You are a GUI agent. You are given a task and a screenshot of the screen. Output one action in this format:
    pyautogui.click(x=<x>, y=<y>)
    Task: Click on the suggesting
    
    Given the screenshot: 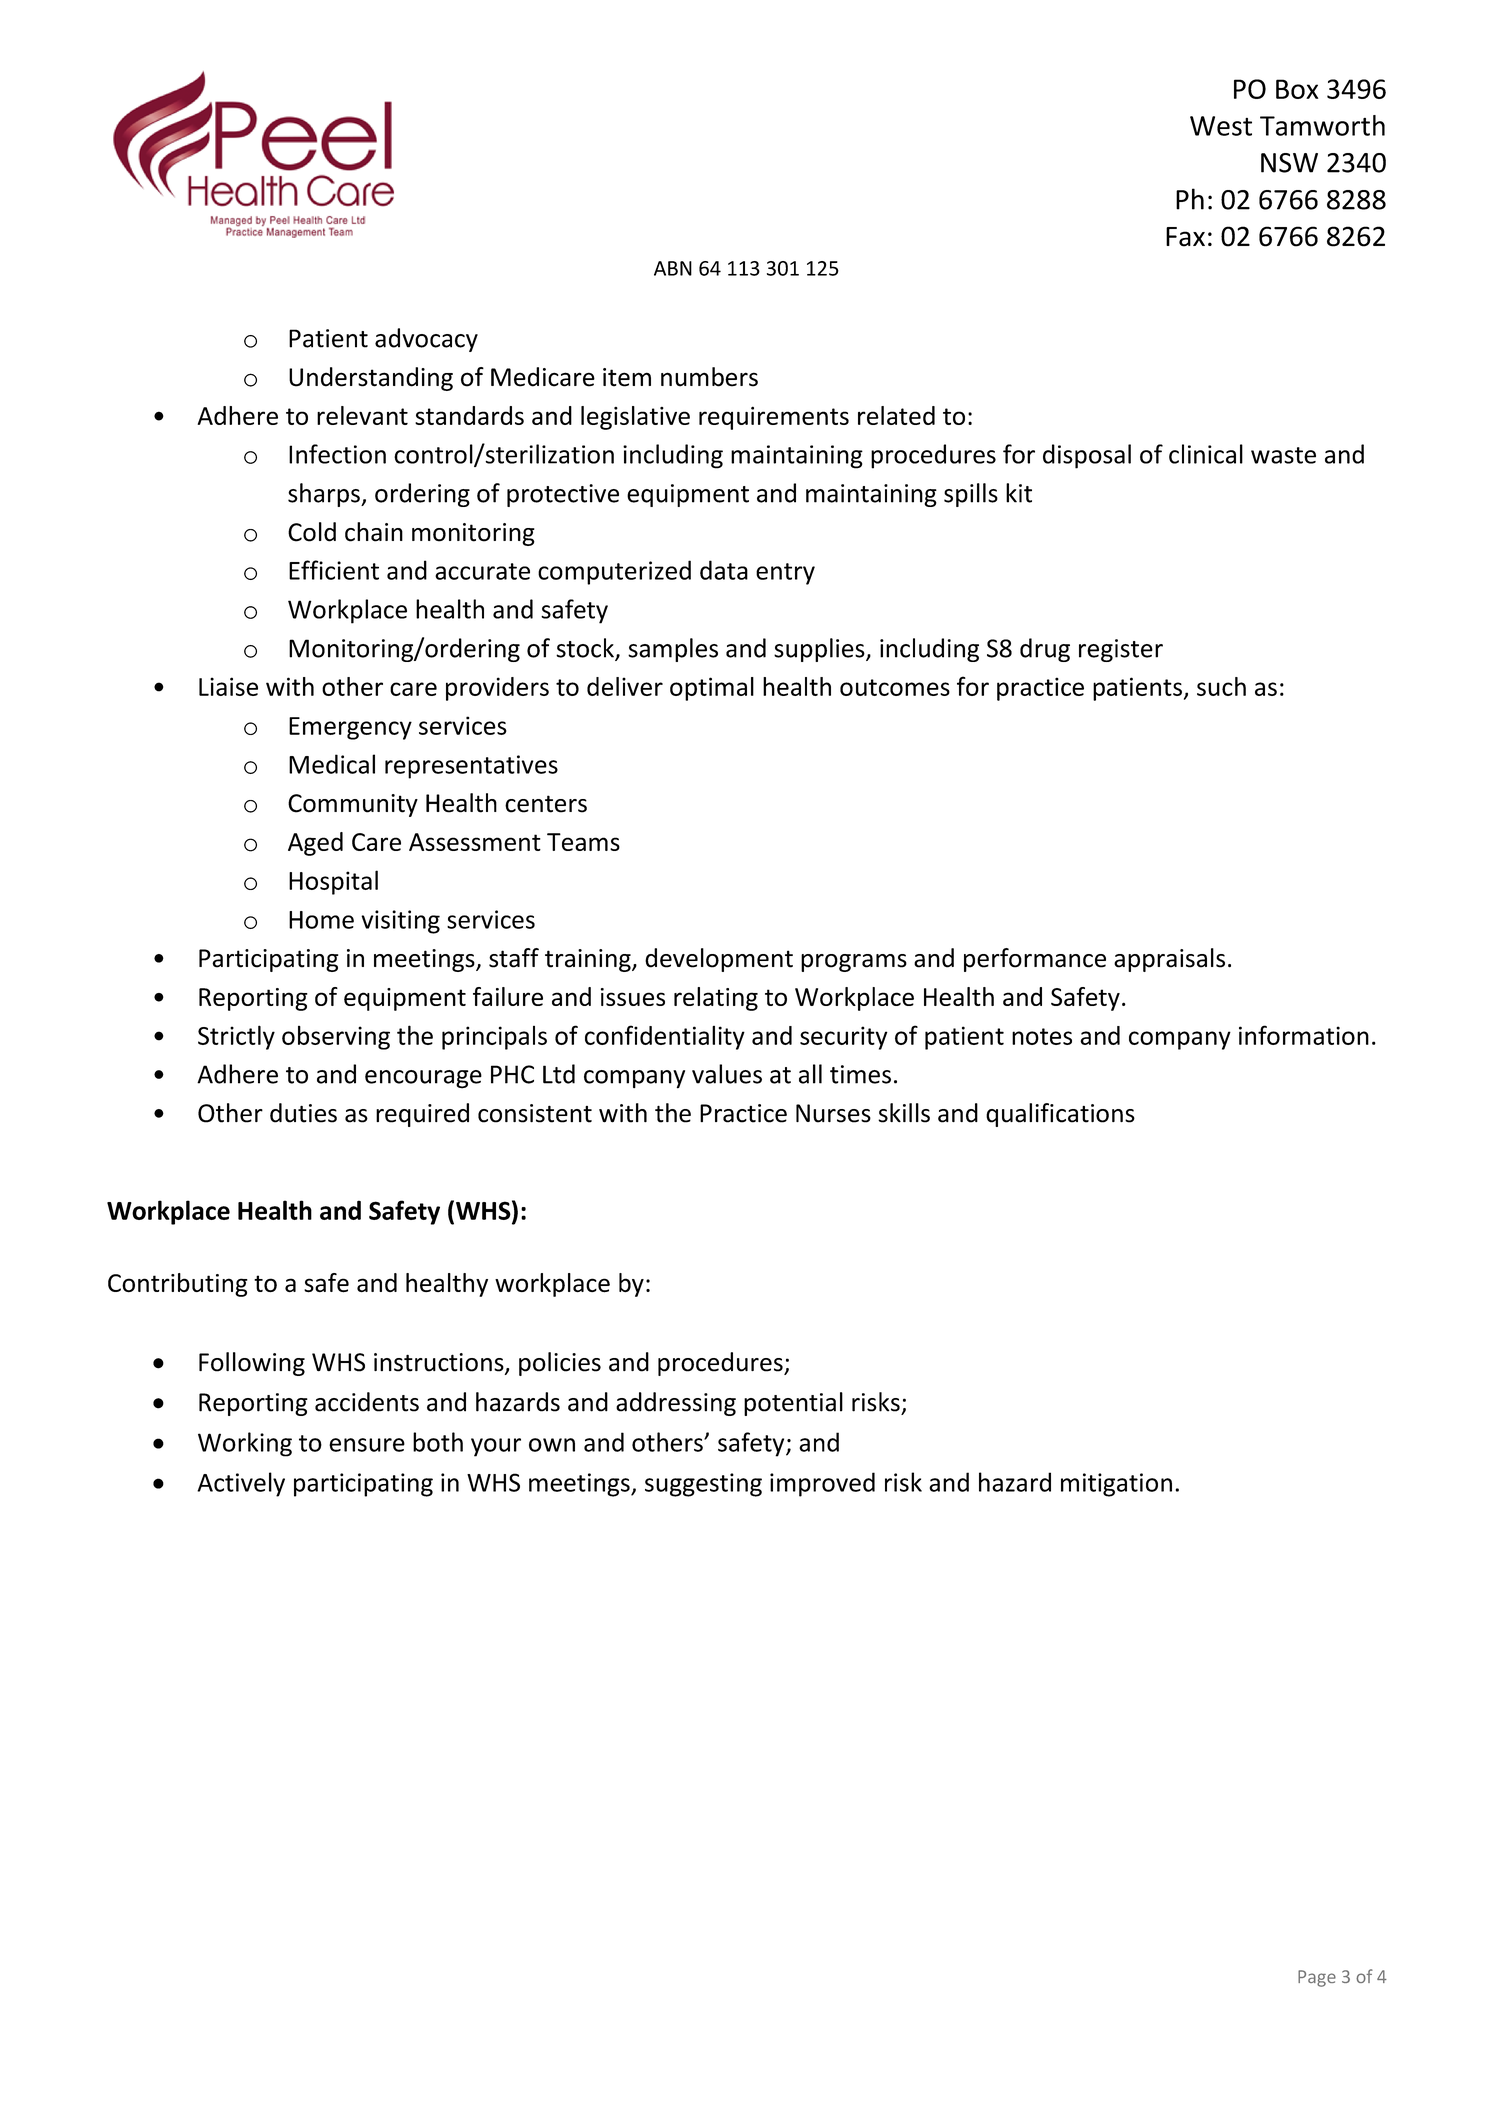 What is the action you would take?
    pyautogui.click(x=703, y=1485)
